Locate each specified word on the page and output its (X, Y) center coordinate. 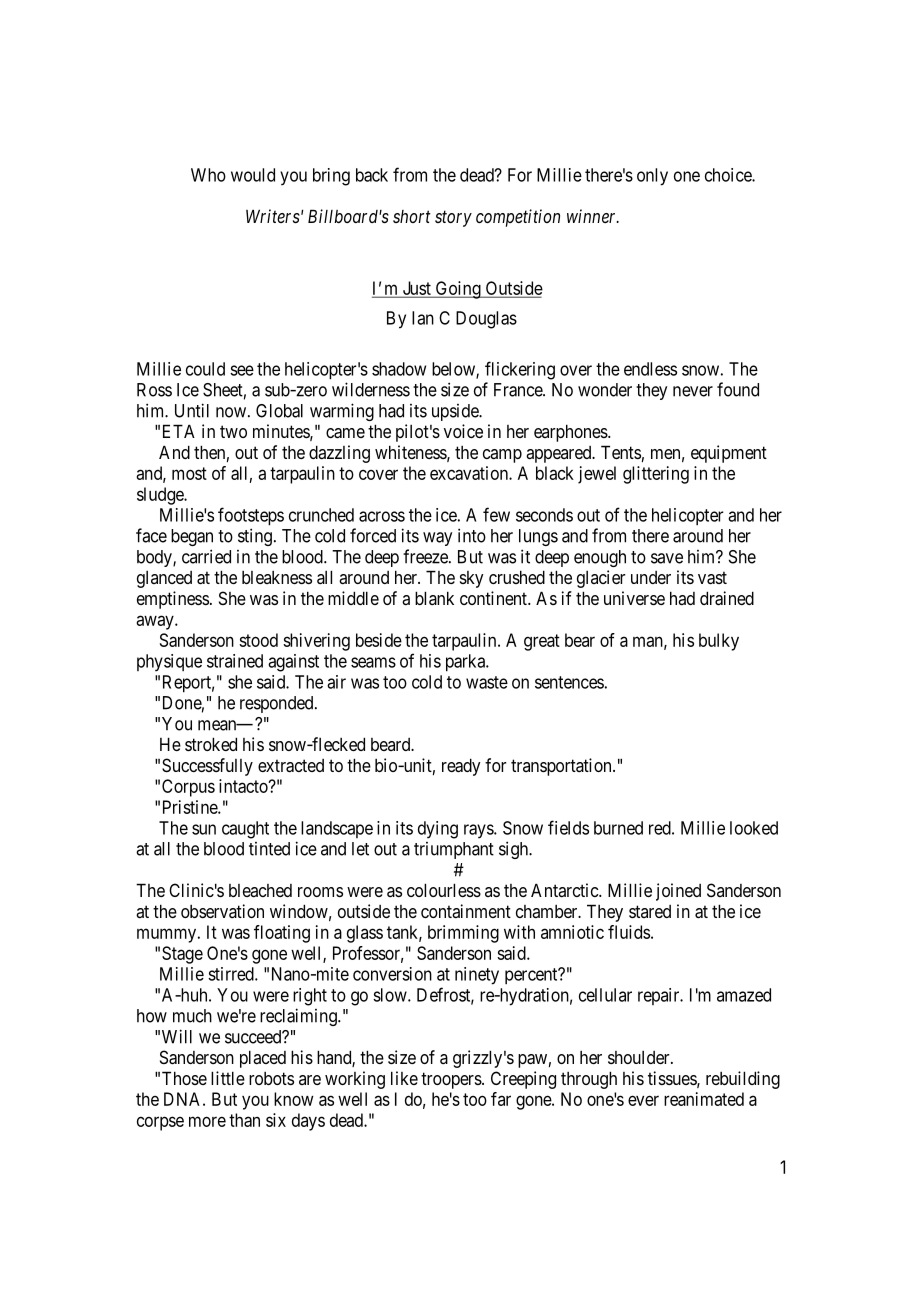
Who (208, 175)
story (453, 219)
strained (235, 661)
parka (467, 663)
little (228, 1078)
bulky (719, 642)
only (652, 177)
